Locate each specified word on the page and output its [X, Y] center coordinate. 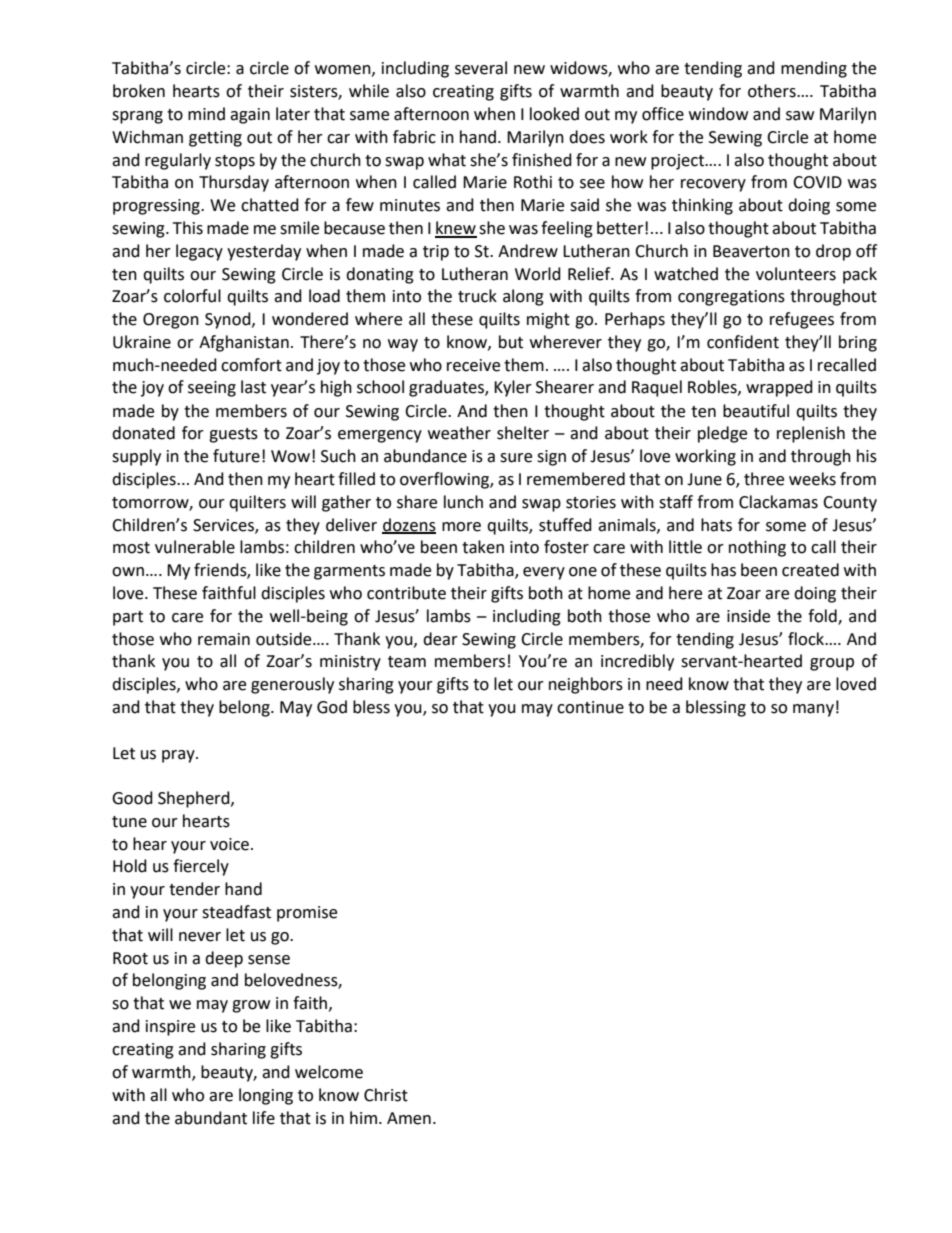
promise [307, 914]
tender [194, 889]
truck [477, 296]
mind [206, 114]
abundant [211, 1118]
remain [224, 639]
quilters [257, 503]
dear [440, 639]
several [481, 68]
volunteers [796, 274]
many [813, 710]
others [773, 91]
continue [590, 707]
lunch [463, 502]
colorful [192, 296]
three [764, 479]
